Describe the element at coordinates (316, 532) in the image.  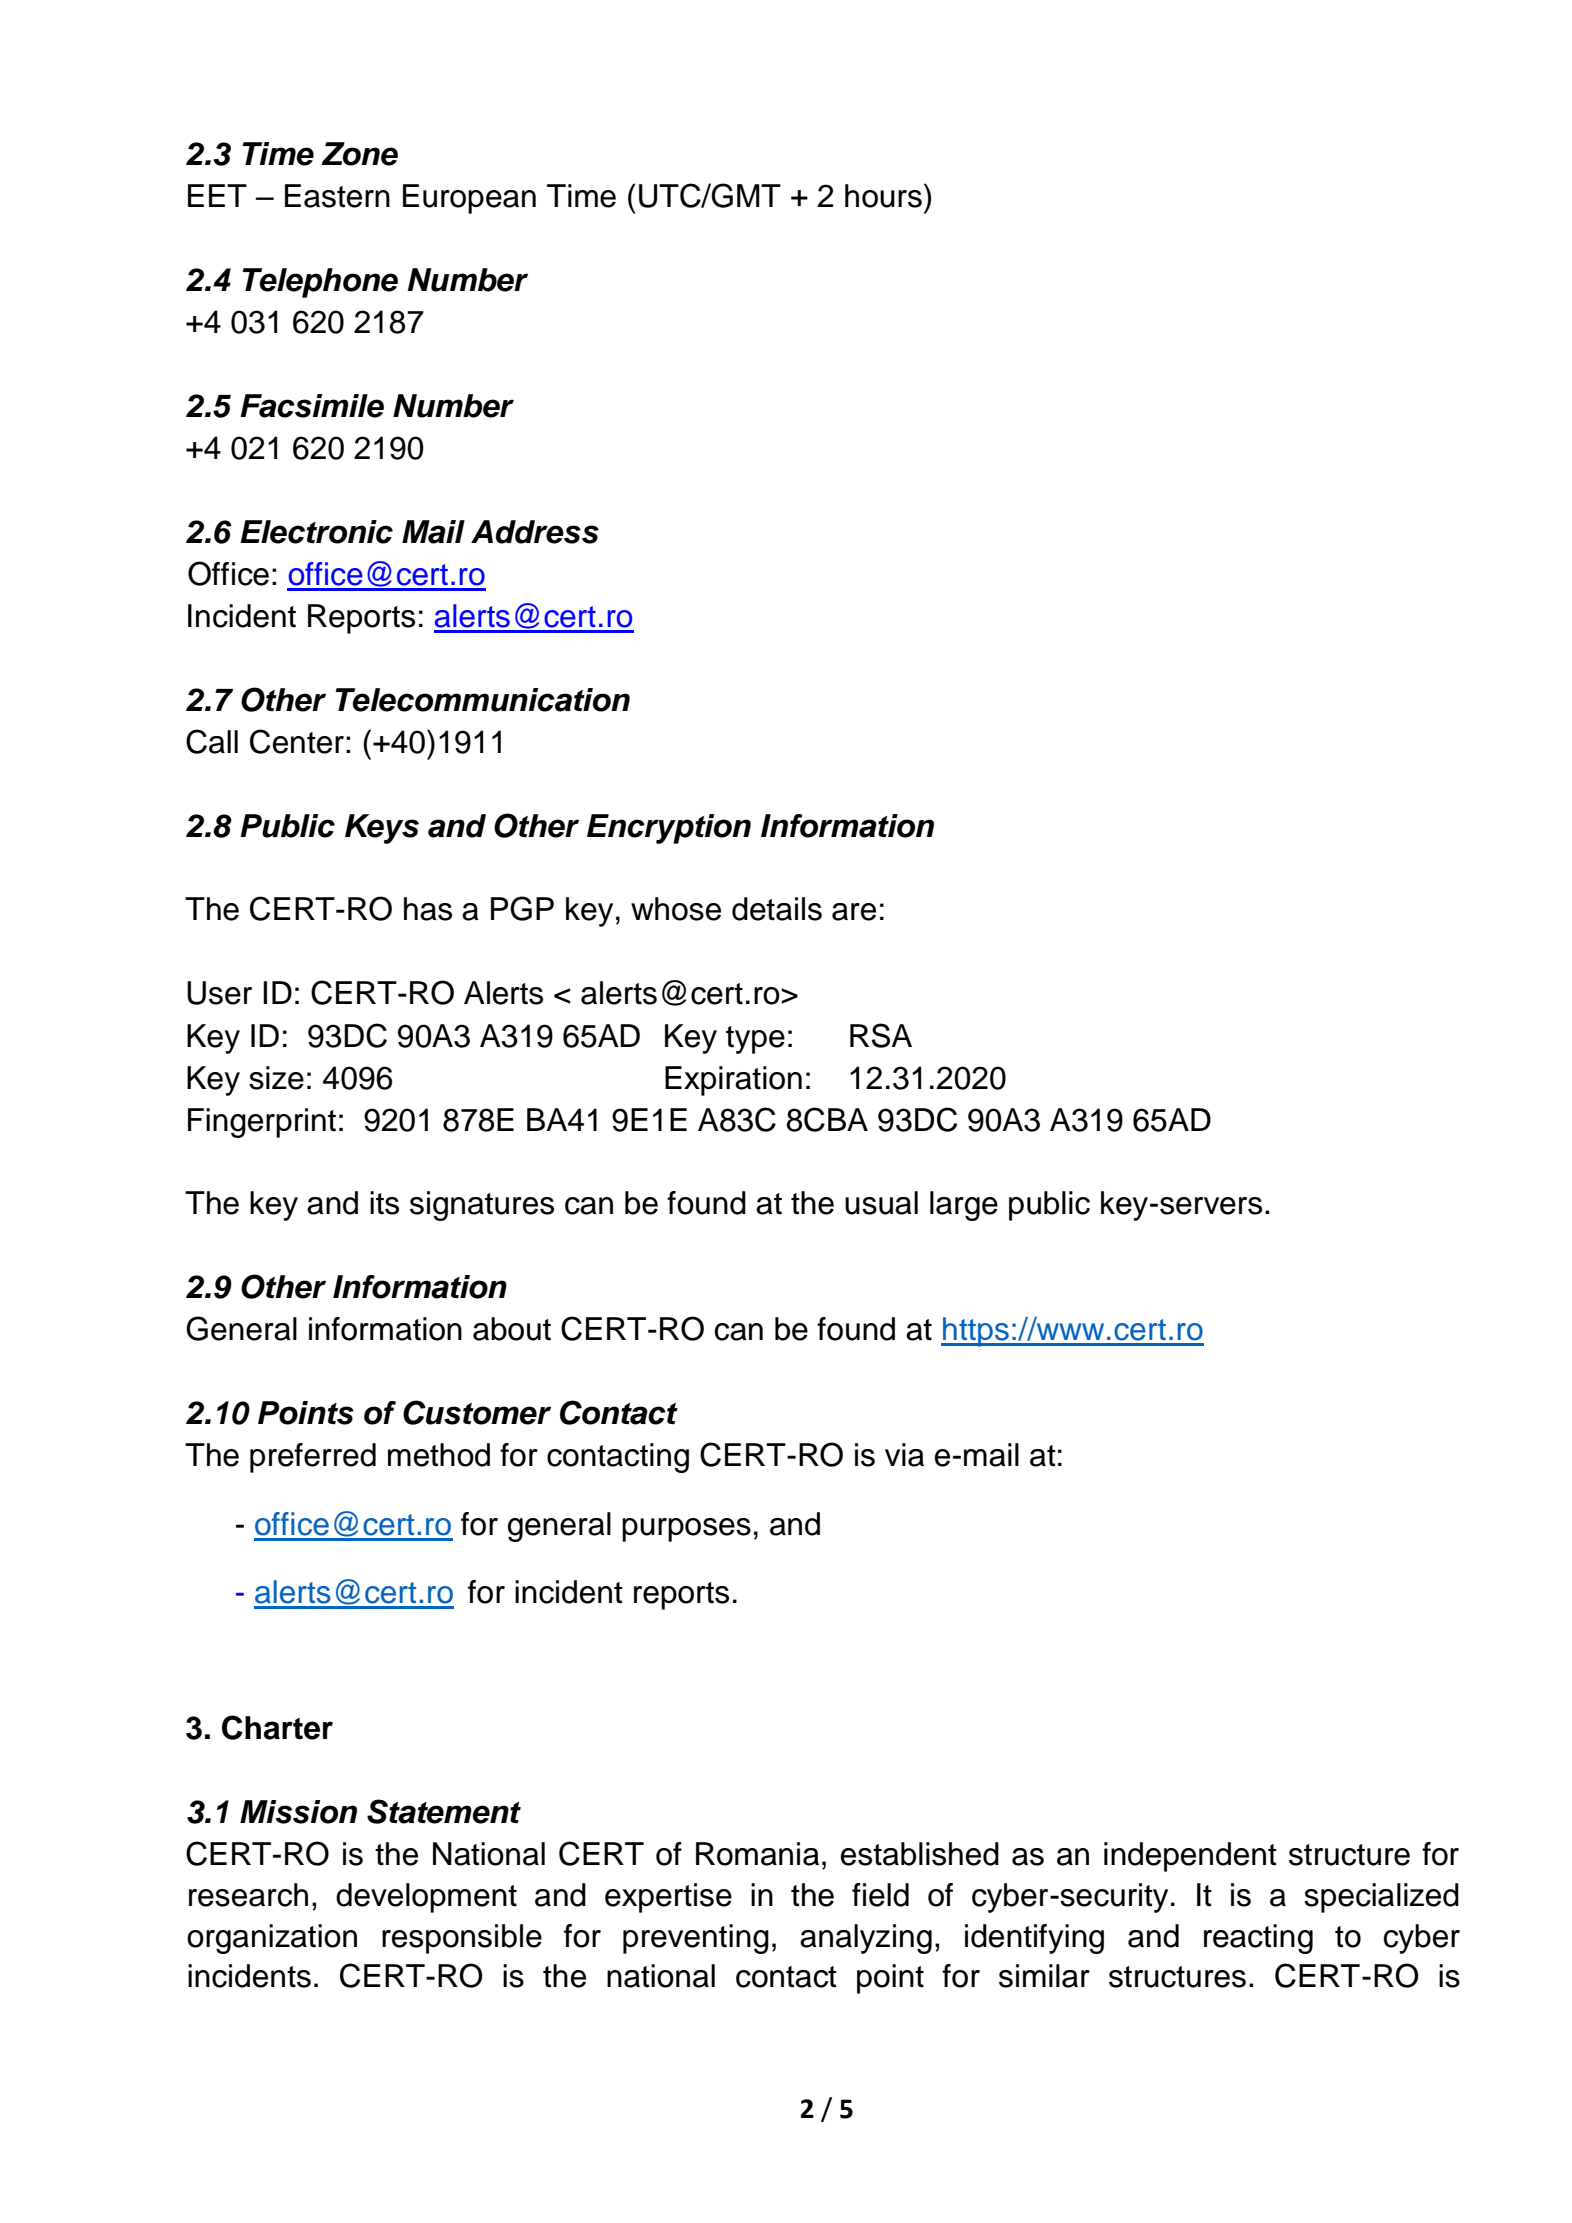
I see `Electronic` at that location.
